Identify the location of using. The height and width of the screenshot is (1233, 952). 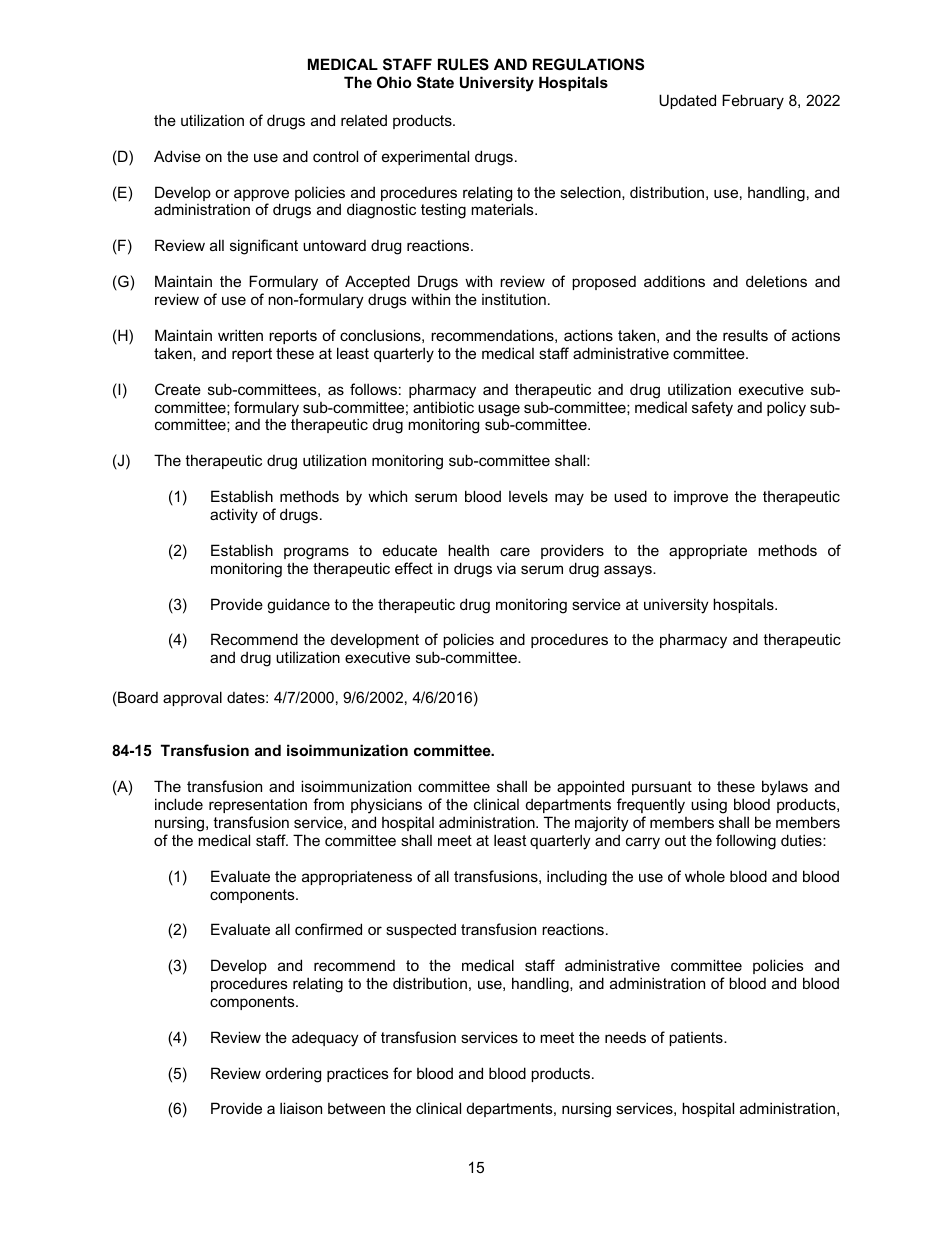
(709, 806).
